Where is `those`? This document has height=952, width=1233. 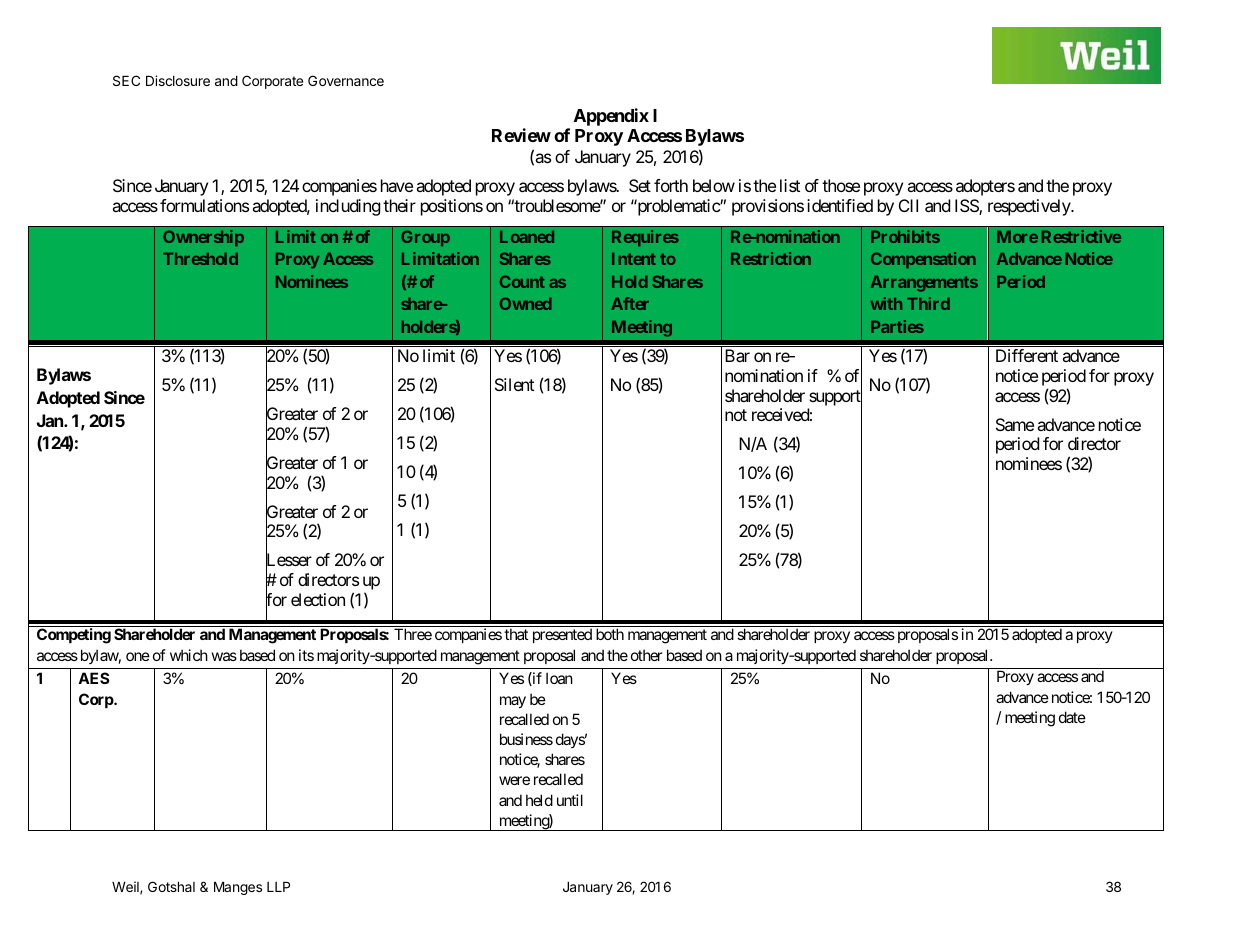 those is located at coordinates (841, 185).
